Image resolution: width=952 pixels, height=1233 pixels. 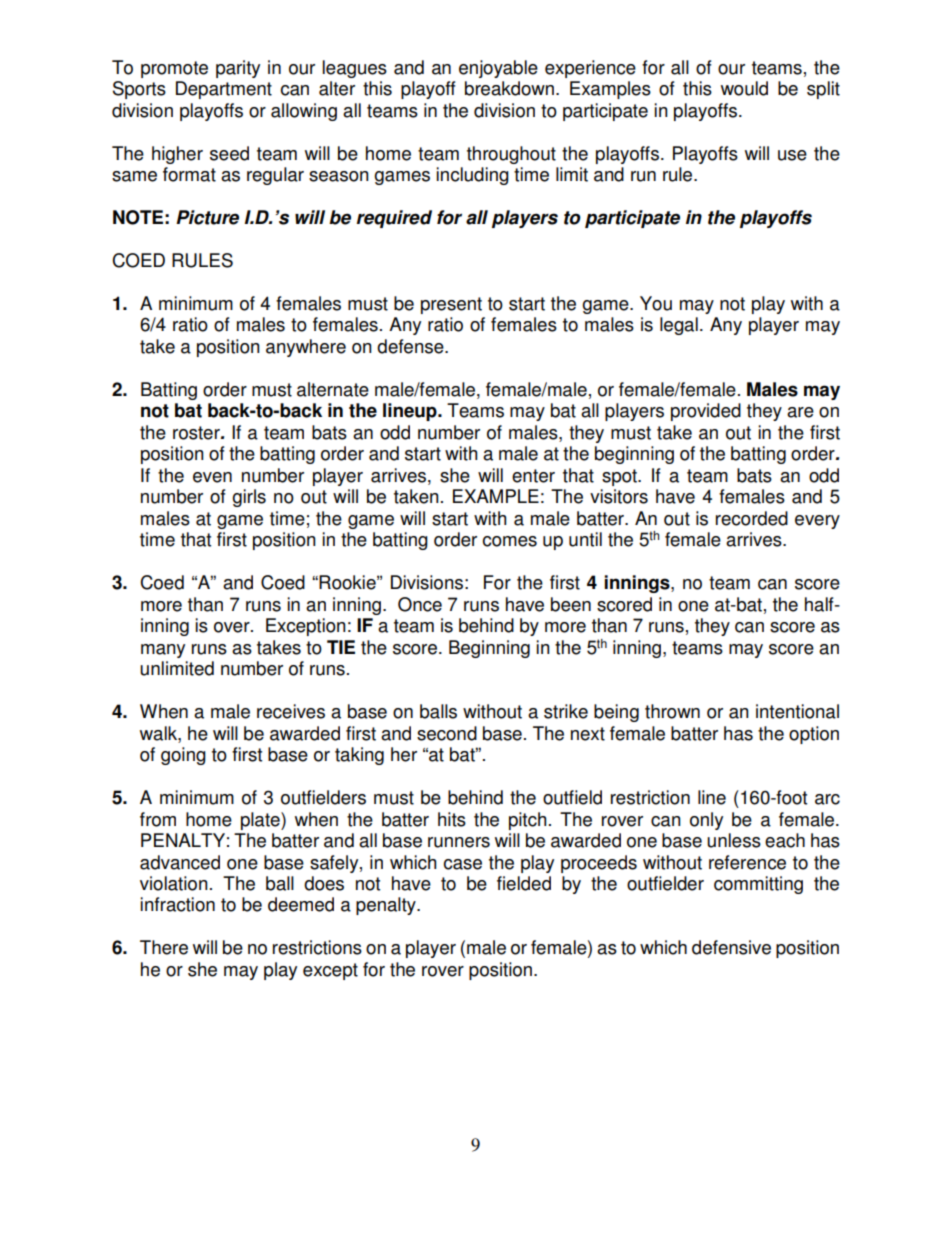 What do you see at coordinates (752, 518) in the image?
I see `recorded` at bounding box center [752, 518].
